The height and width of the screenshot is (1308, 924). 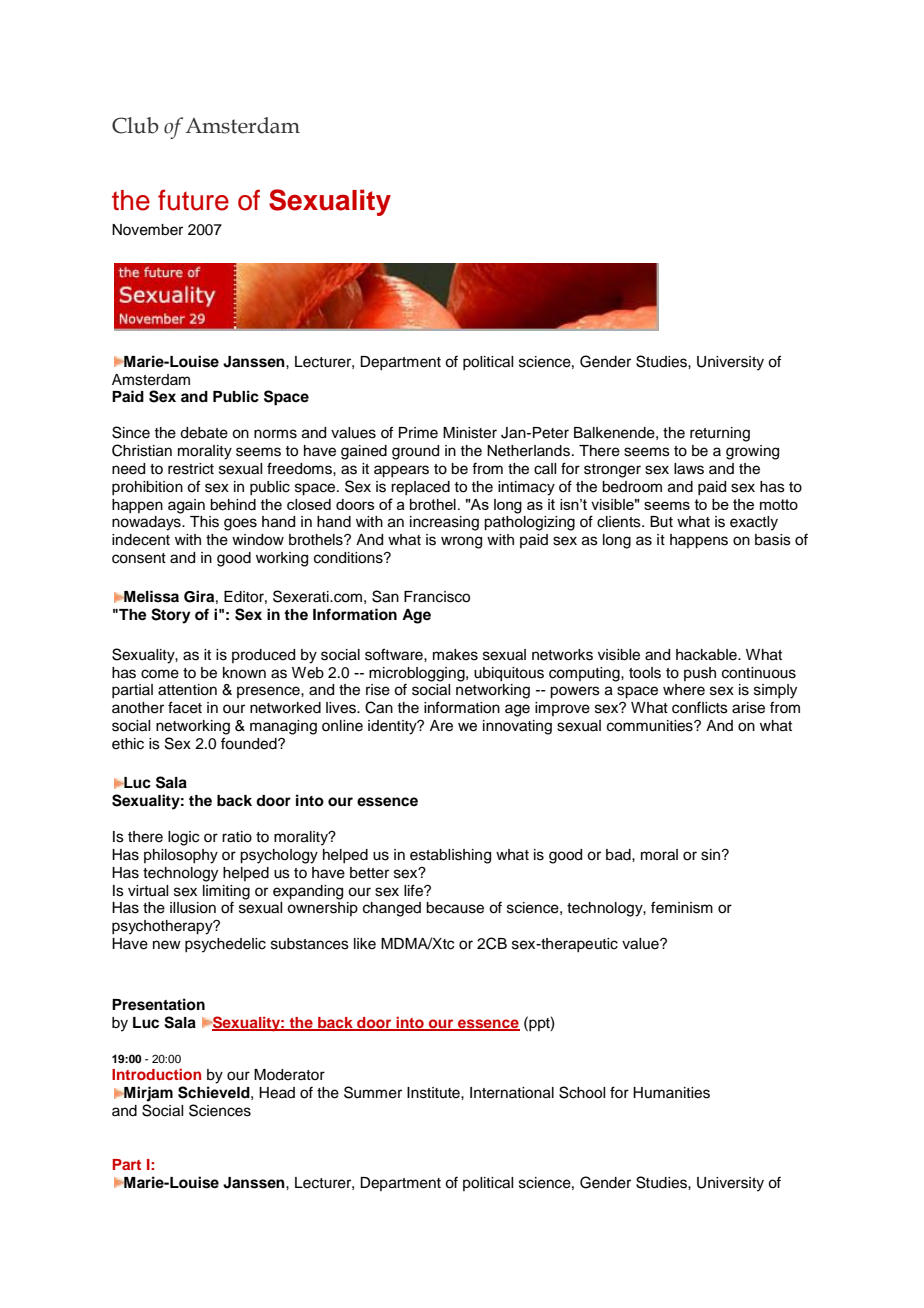 What do you see at coordinates (434, 1093) in the screenshot?
I see `Institute` at bounding box center [434, 1093].
